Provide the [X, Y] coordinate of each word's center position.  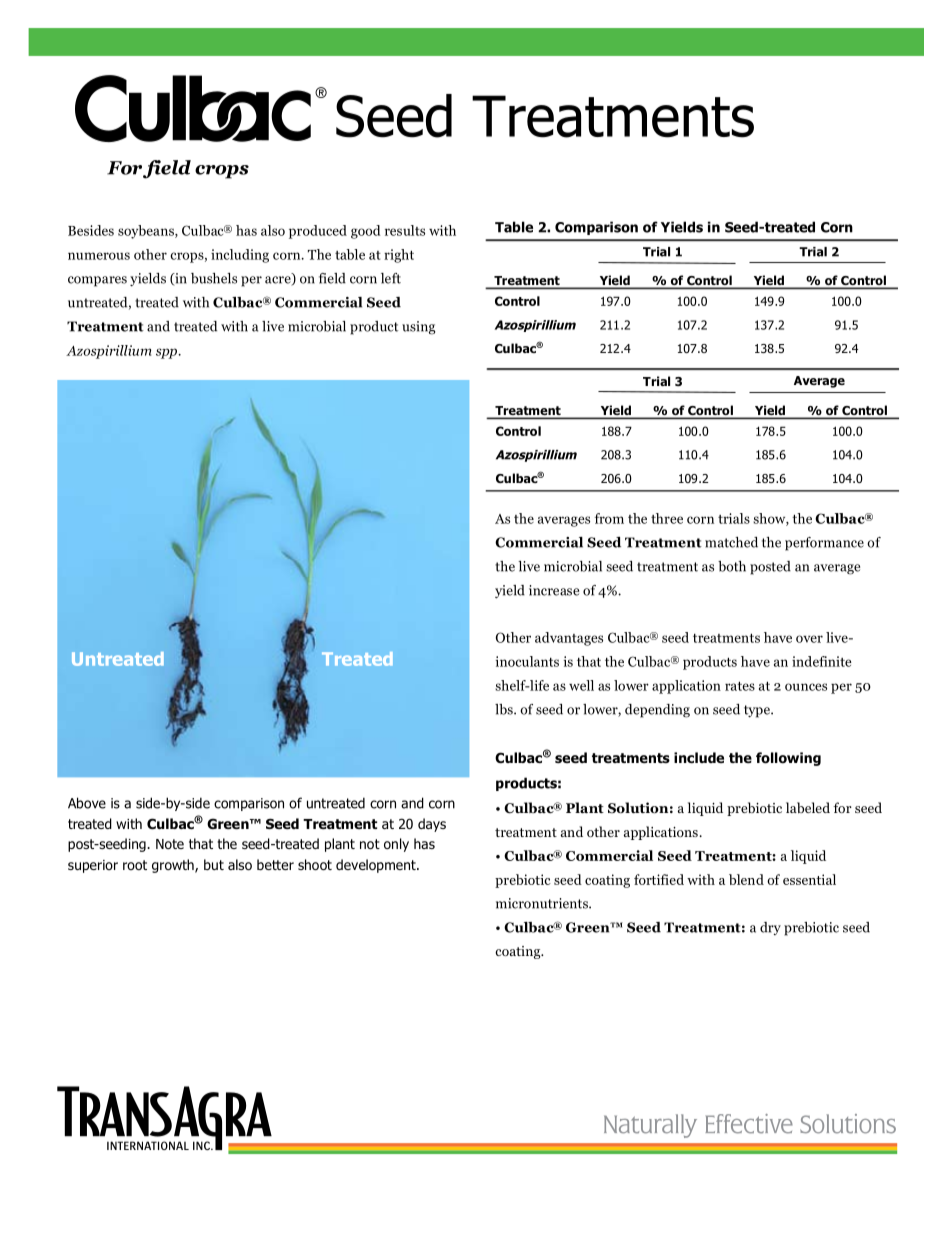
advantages [569, 639]
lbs [505, 709]
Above [87, 803]
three [667, 518]
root [135, 865]
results [405, 230]
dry [770, 928]
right [399, 256]
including [240, 256]
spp [168, 353]
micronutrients [543, 903]
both [732, 566]
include [699, 757]
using [418, 328]
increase [554, 590]
